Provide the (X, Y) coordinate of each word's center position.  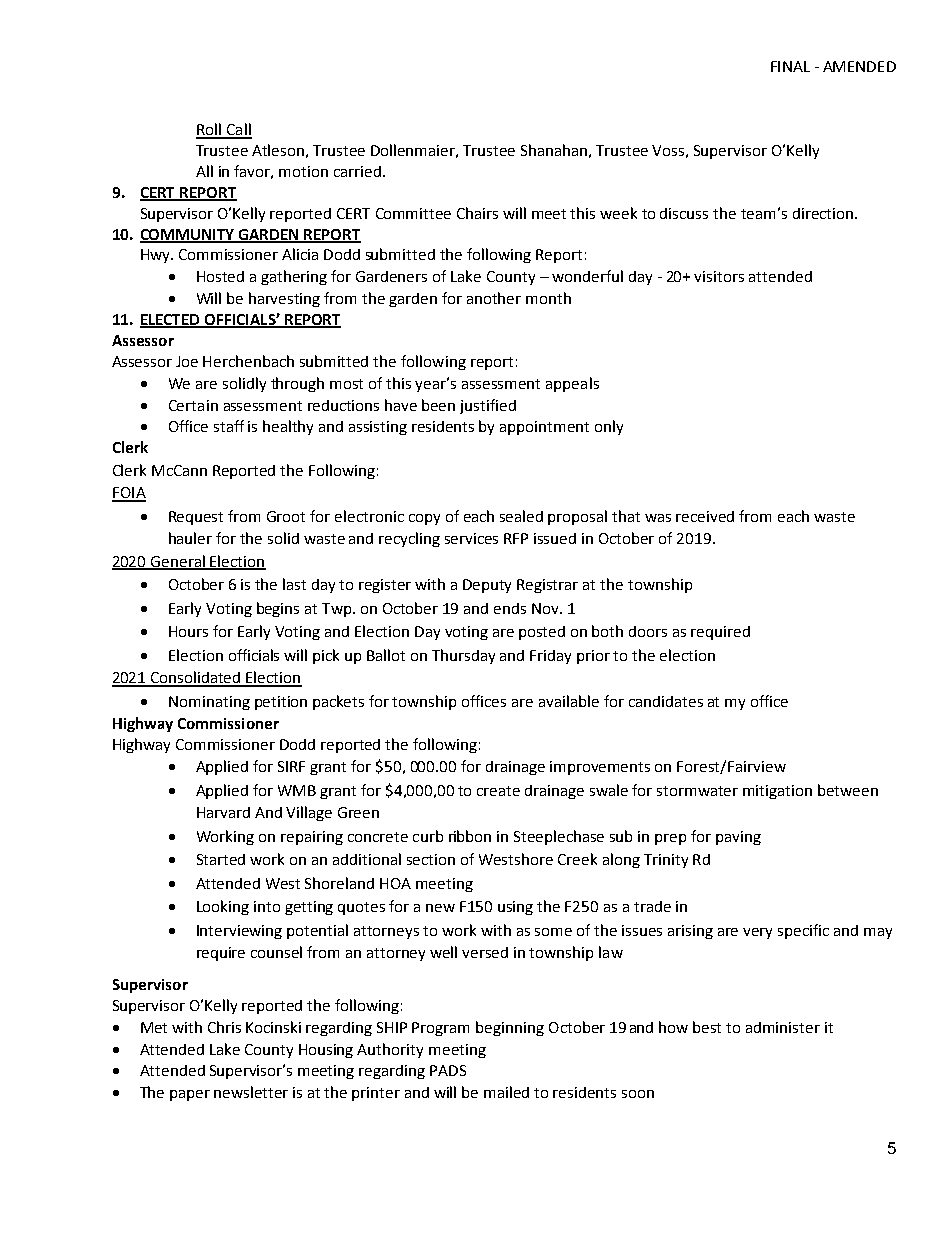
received (705, 516)
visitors (719, 276)
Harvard (223, 812)
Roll (210, 130)
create (498, 791)
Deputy (487, 586)
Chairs (477, 213)
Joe (187, 361)
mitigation (777, 792)
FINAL (790, 66)
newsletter (251, 1092)
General (178, 562)
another (494, 298)
